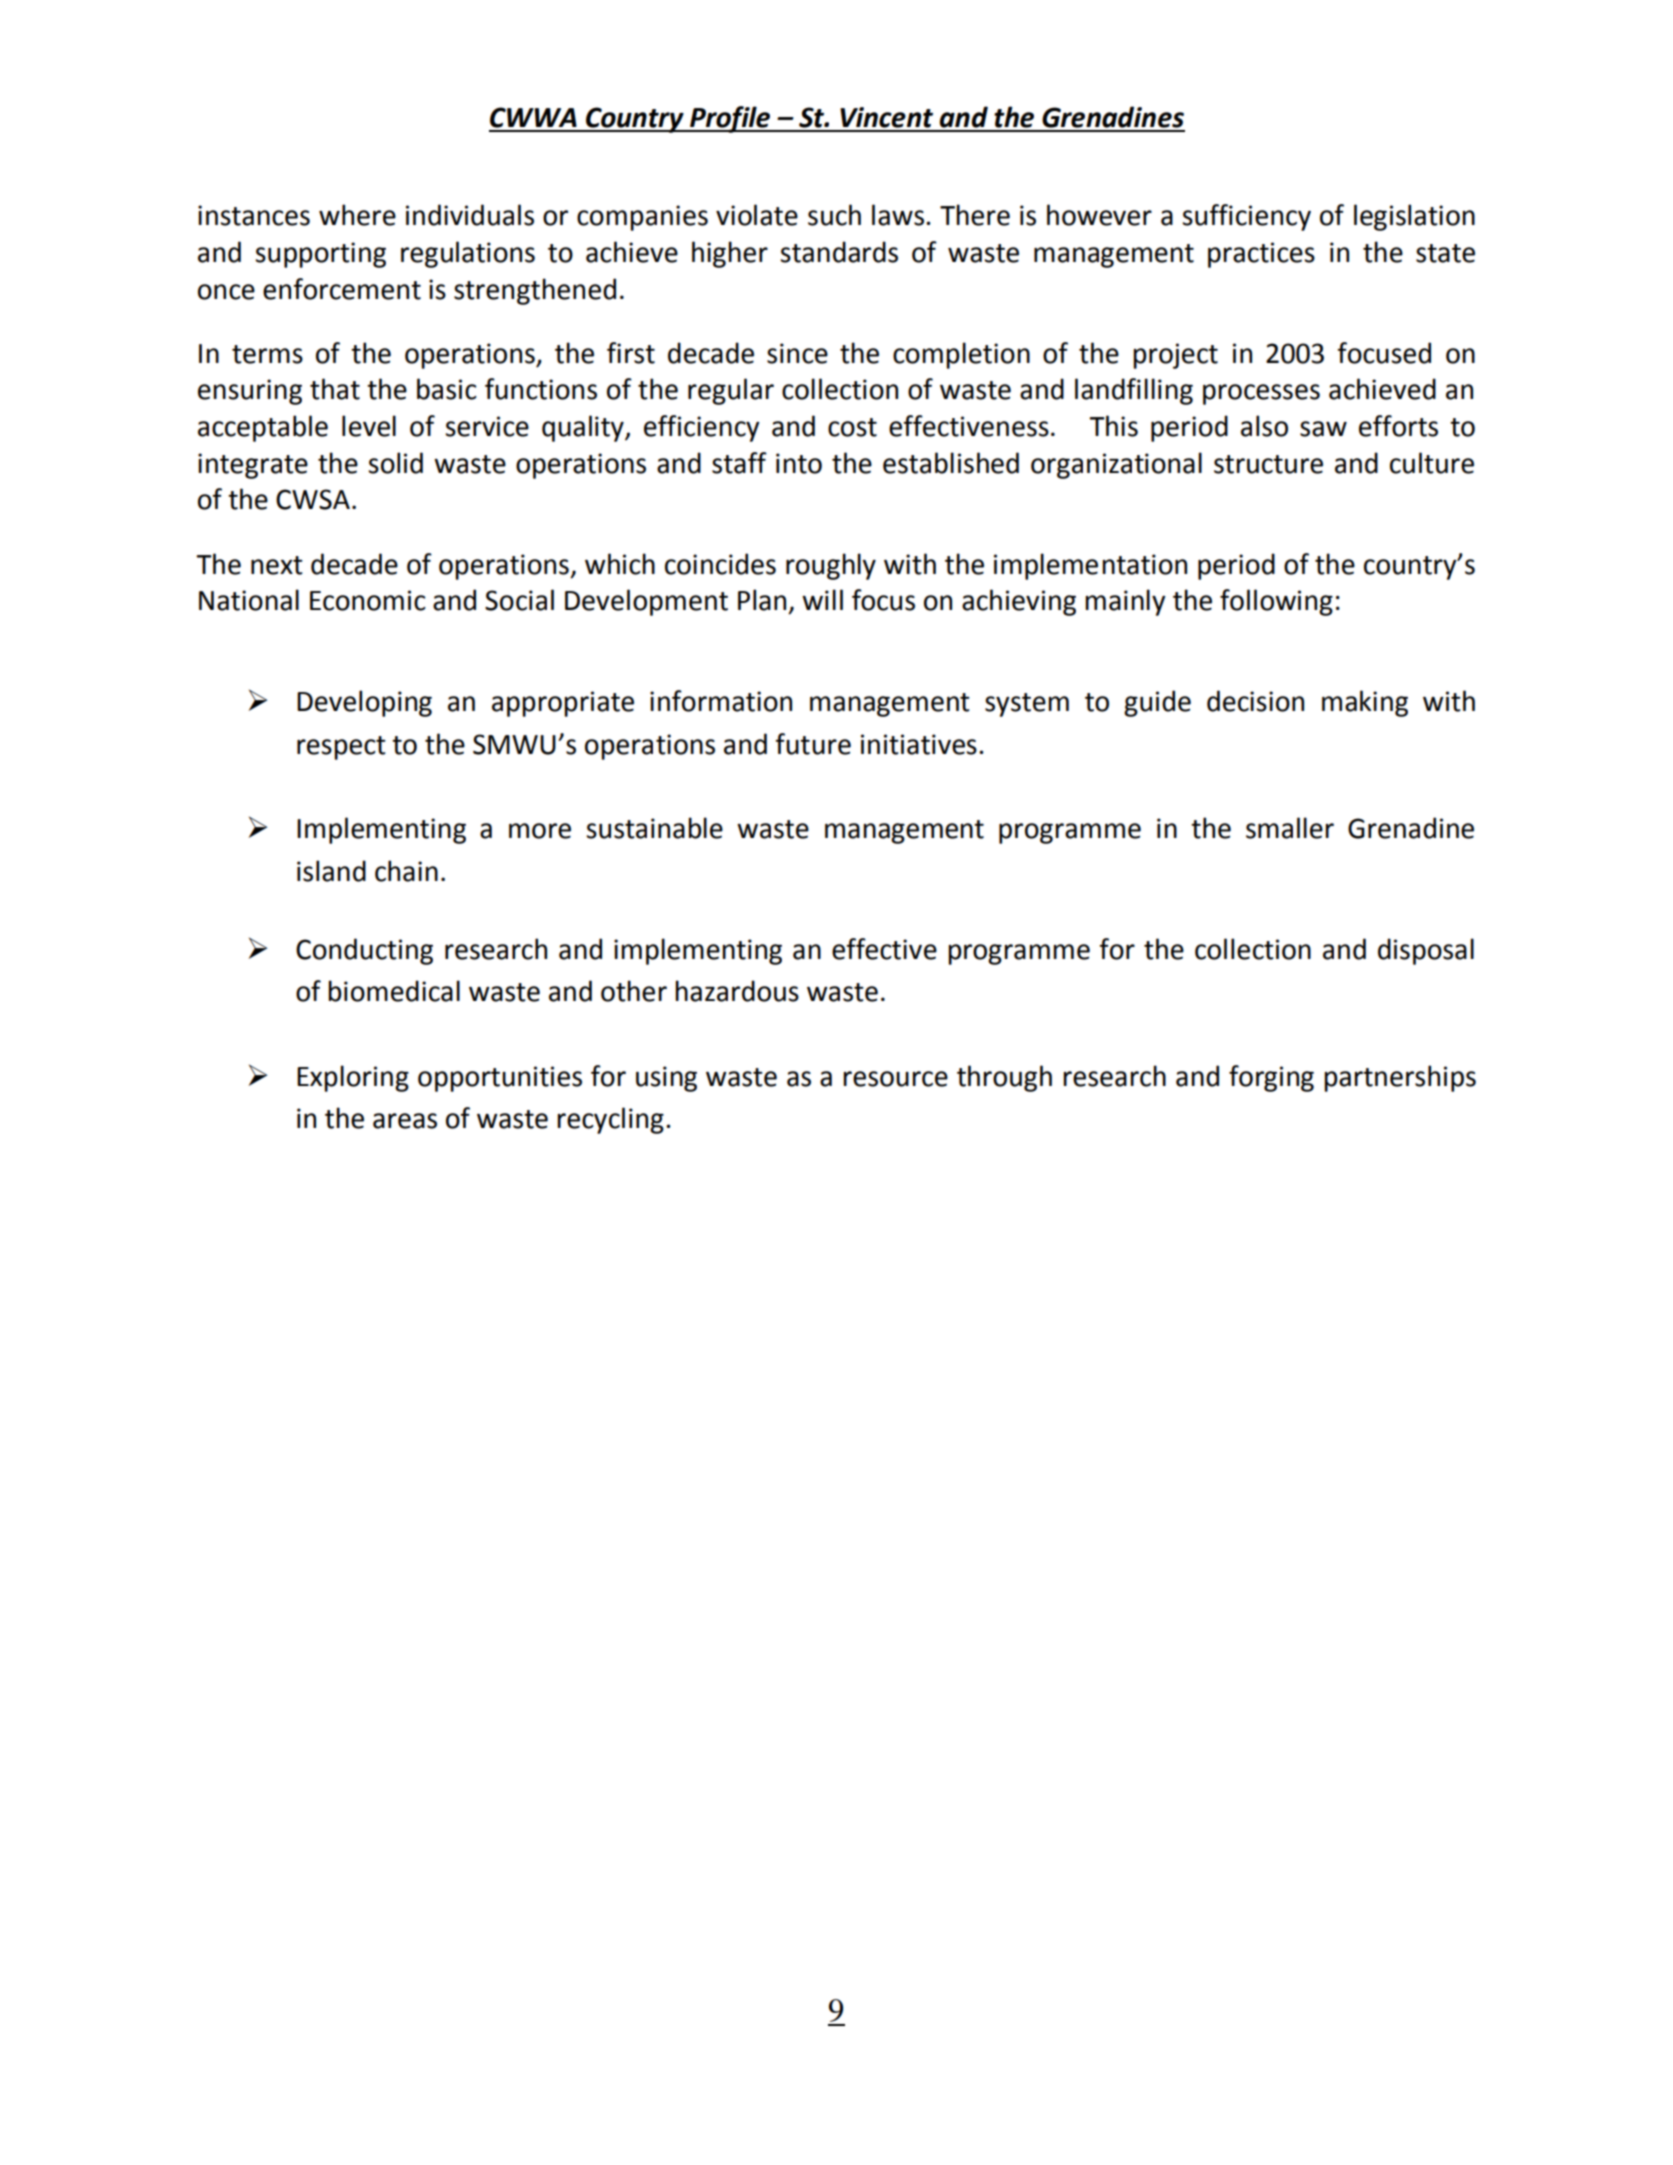 This document has height=2165, width=1673. Describe the element at coordinates (1246, 217) in the document. I see `sufficiency` at that location.
